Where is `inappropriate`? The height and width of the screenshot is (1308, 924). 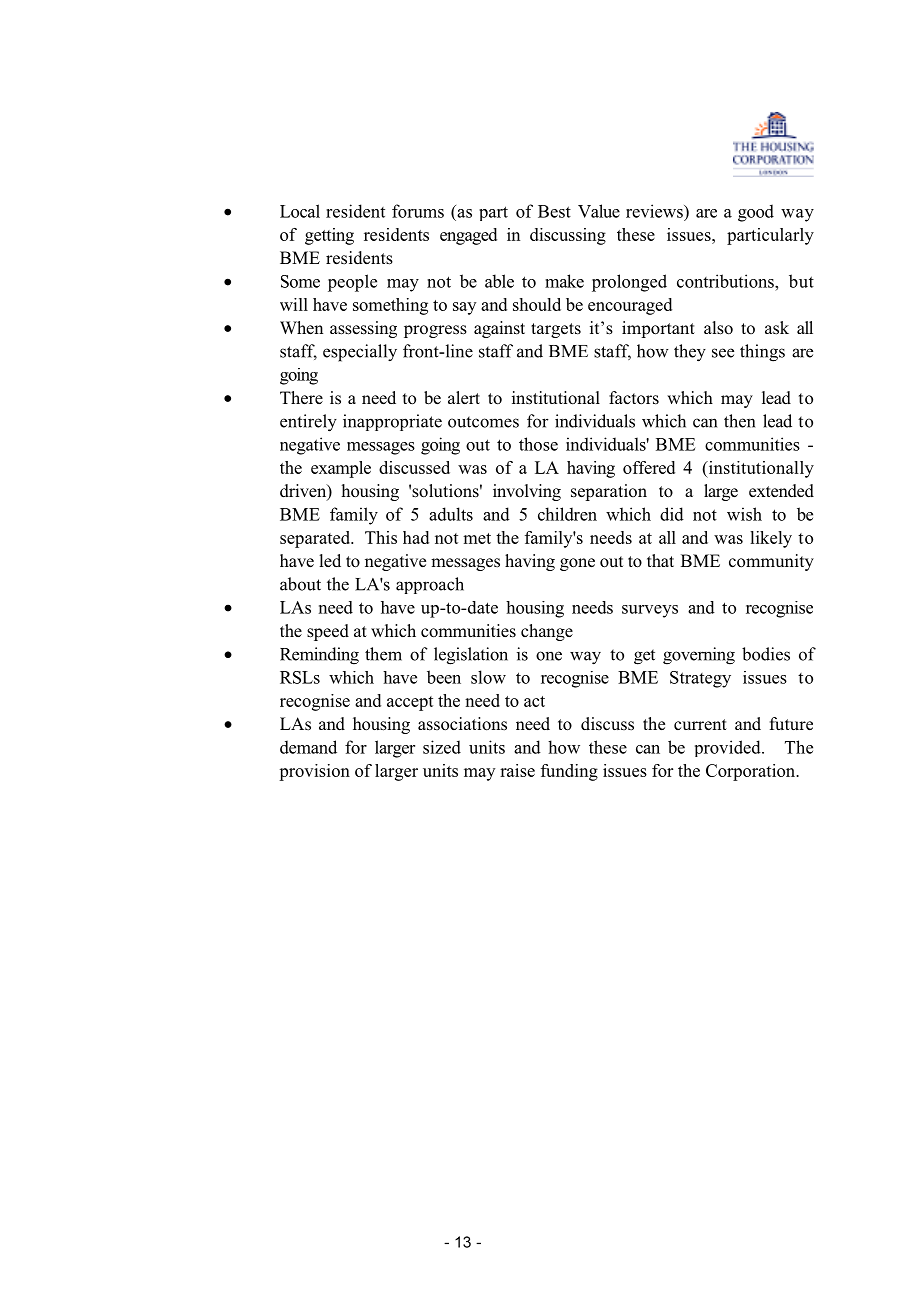 inappropriate is located at coordinates (392, 422).
